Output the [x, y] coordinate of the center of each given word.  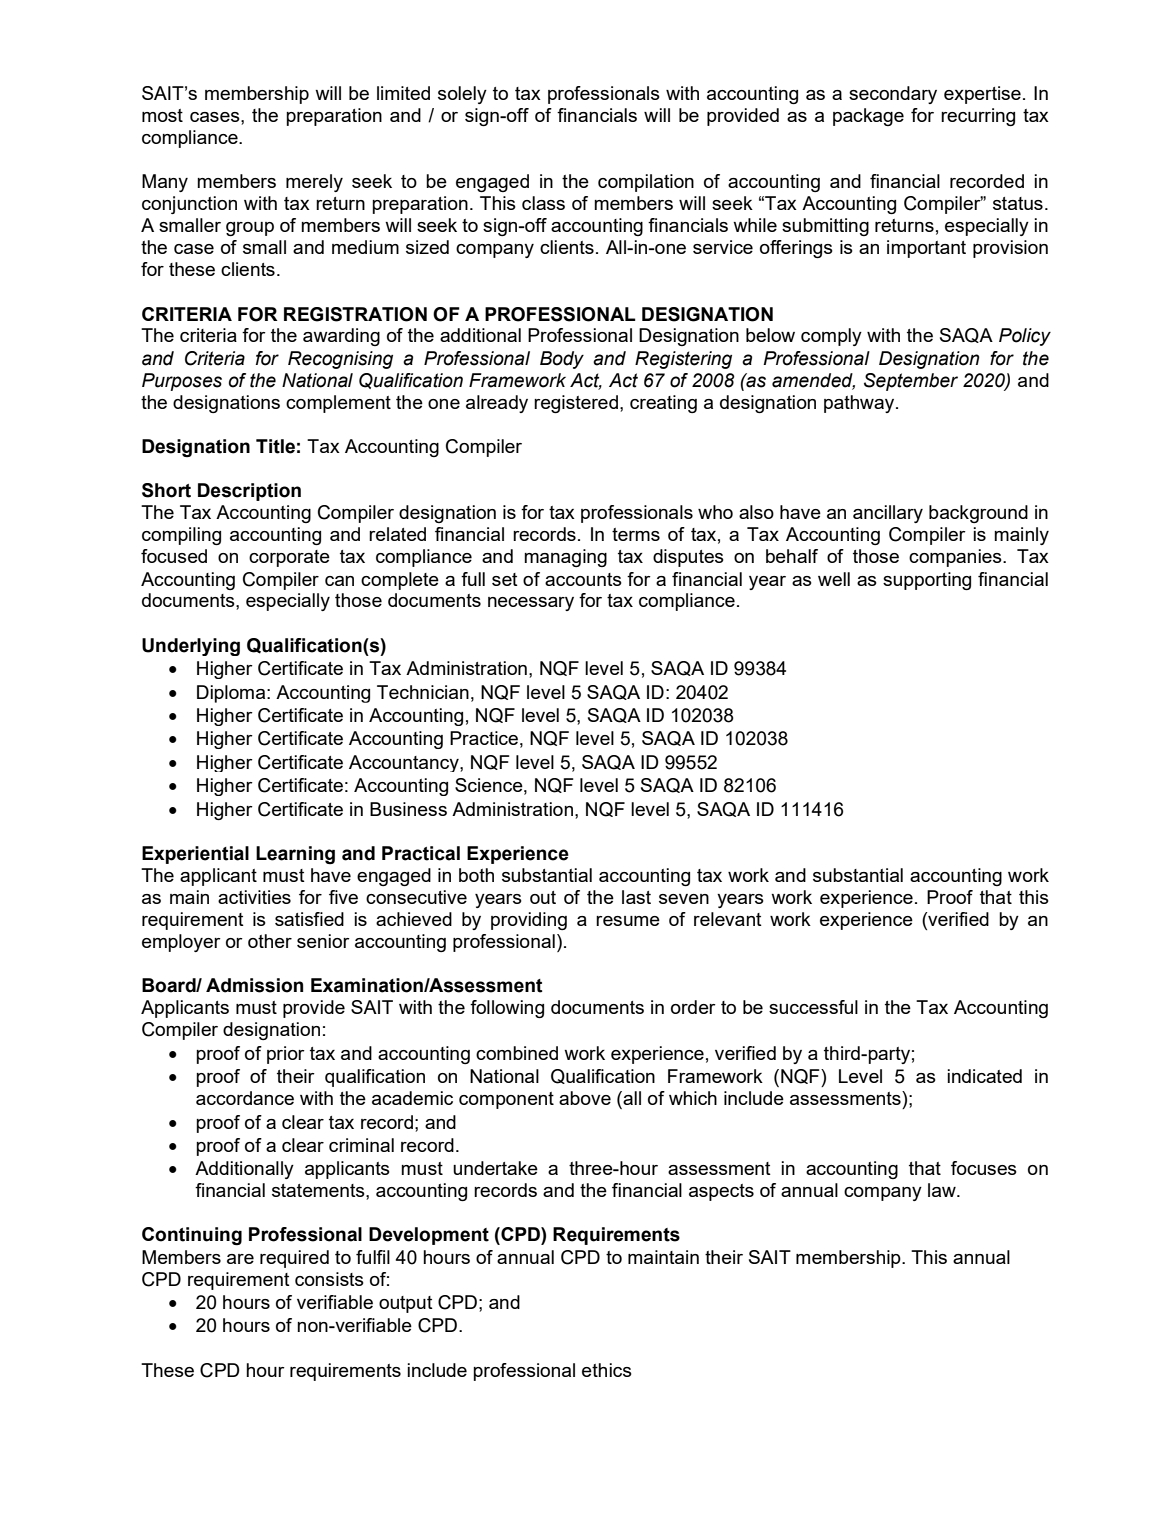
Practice [484, 738]
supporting [927, 581]
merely [314, 183]
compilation [646, 183]
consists [329, 1279]
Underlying [191, 647]
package [868, 117]
